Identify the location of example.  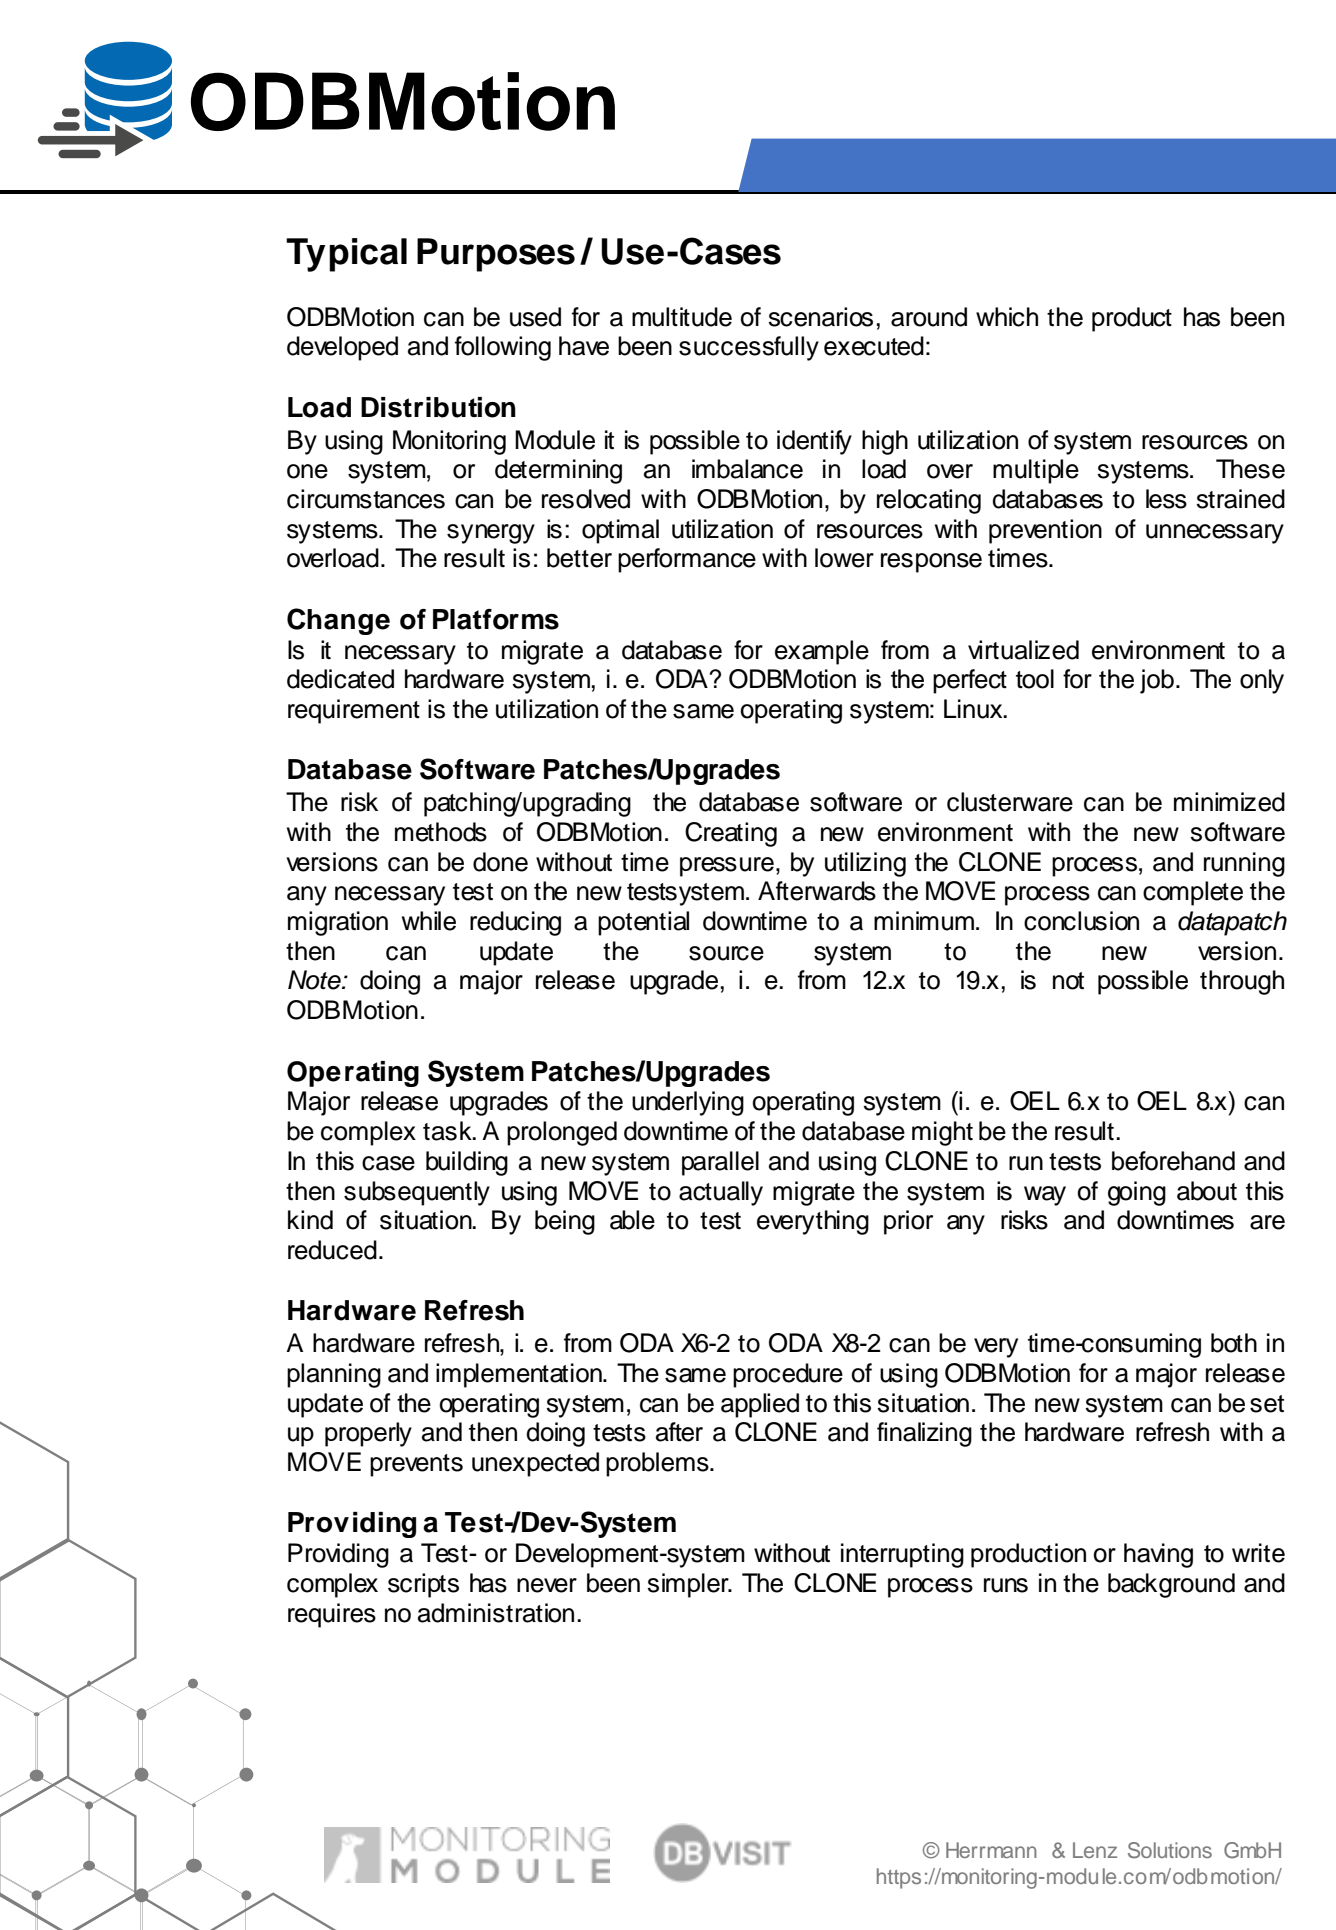
(822, 652).
